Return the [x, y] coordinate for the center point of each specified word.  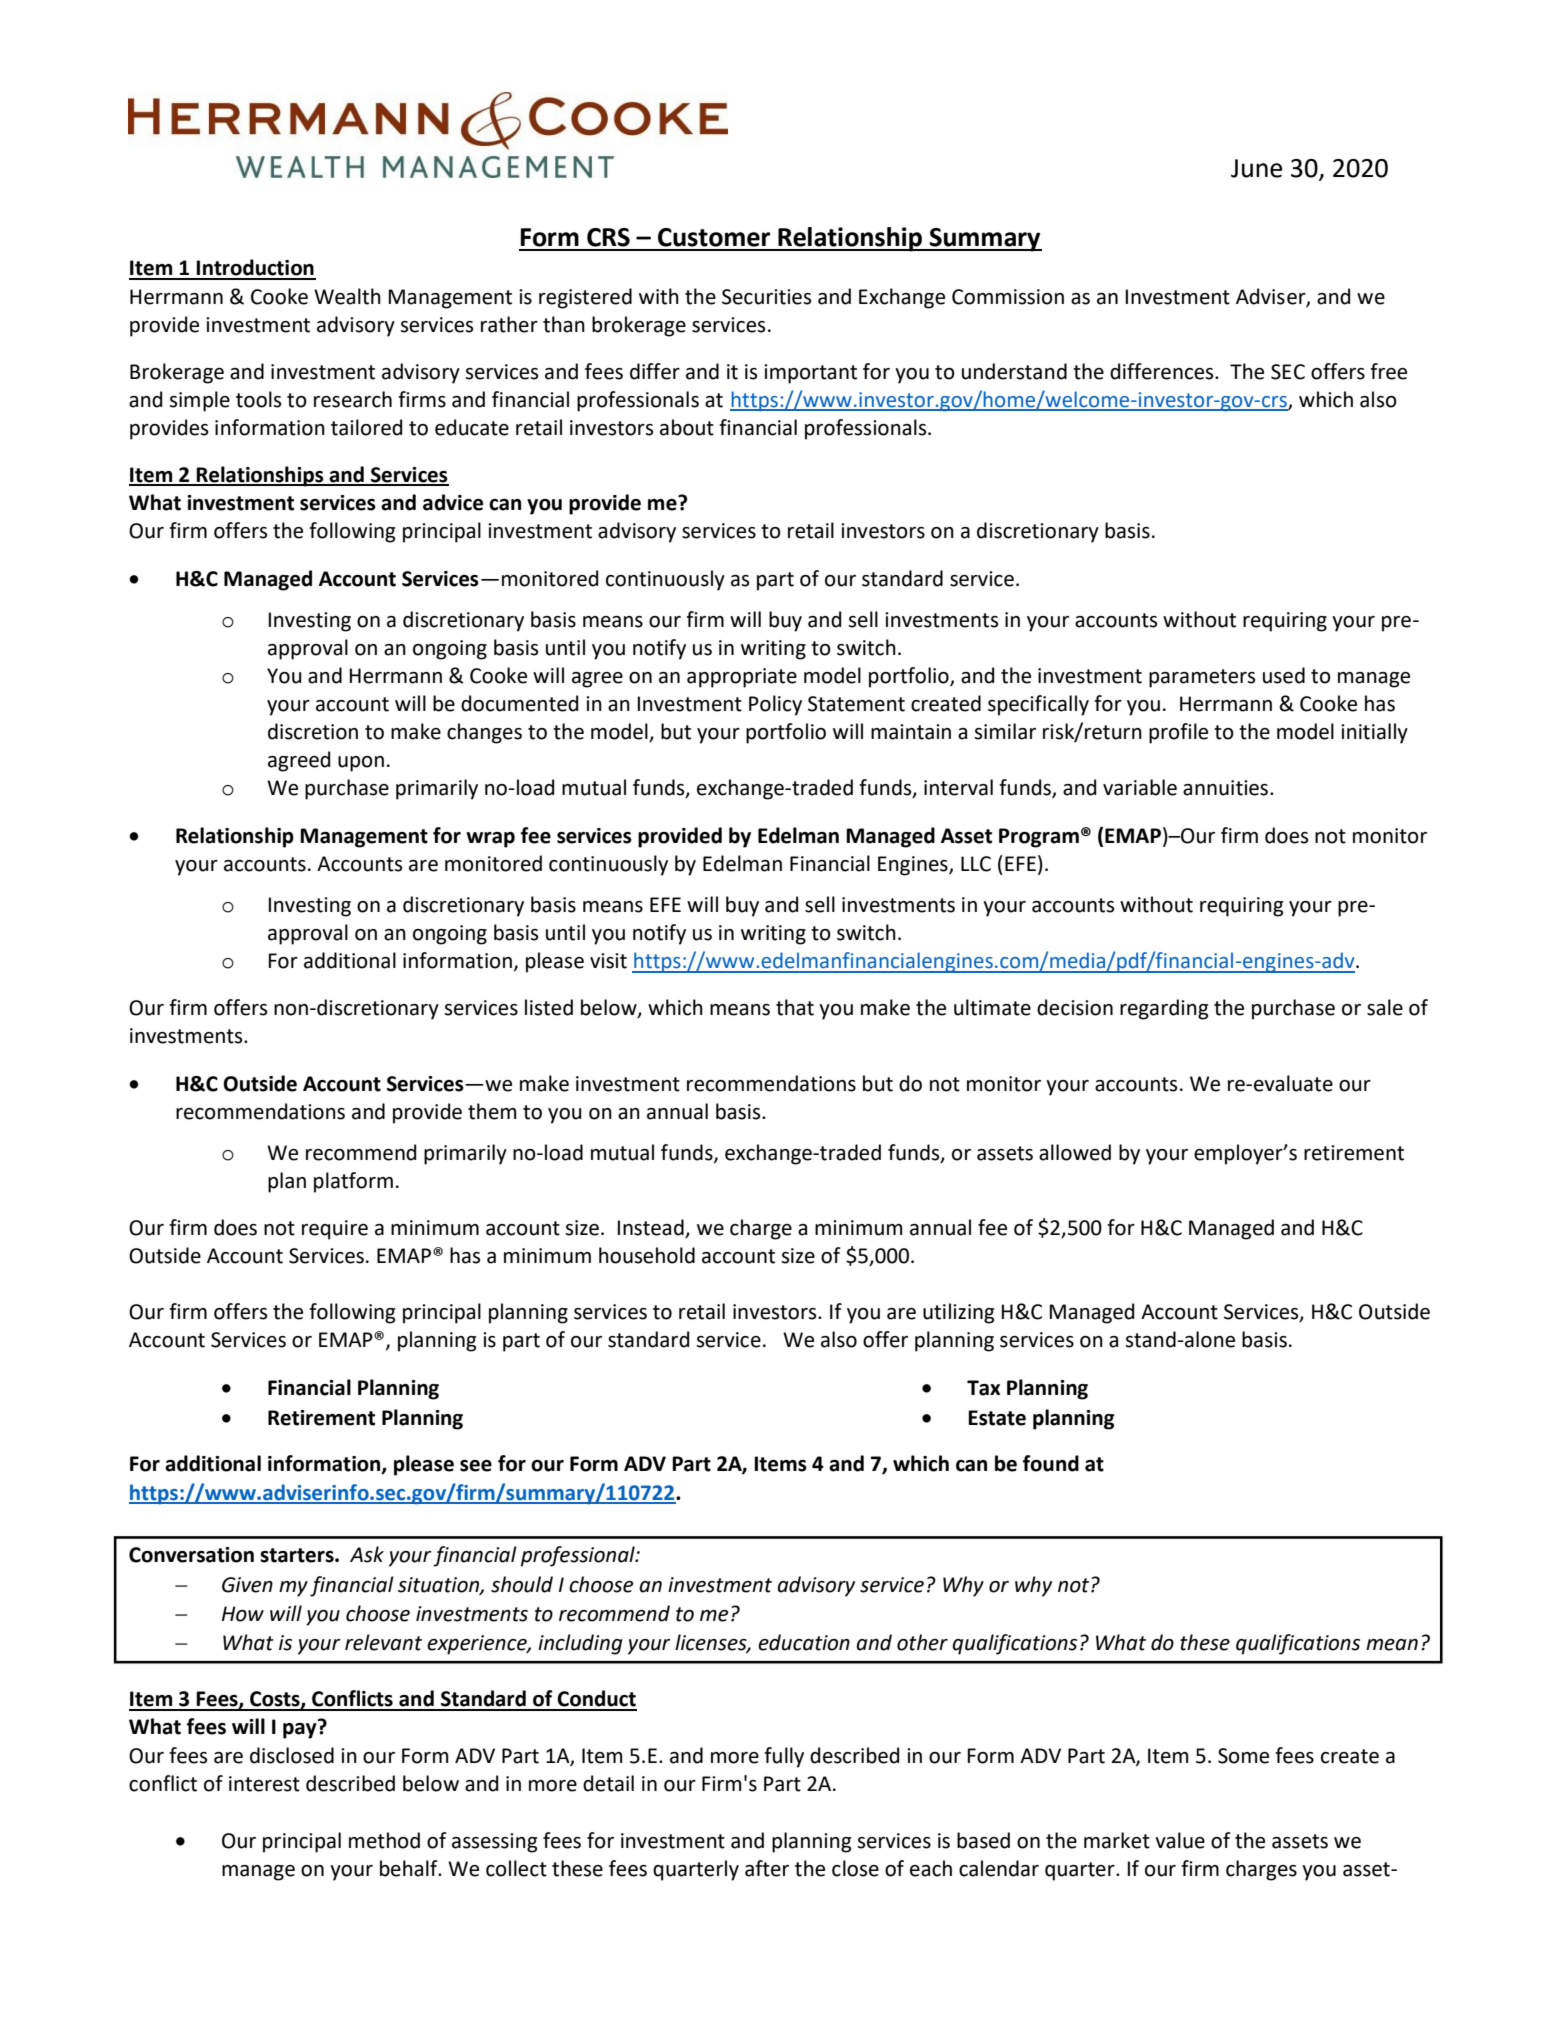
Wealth [347, 296]
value [1180, 1840]
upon [361, 764]
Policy [775, 705]
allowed [1075, 1152]
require [335, 1230]
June [1256, 168]
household [647, 1255]
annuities [1227, 788]
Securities [766, 297]
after [767, 1868]
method [384, 1840]
